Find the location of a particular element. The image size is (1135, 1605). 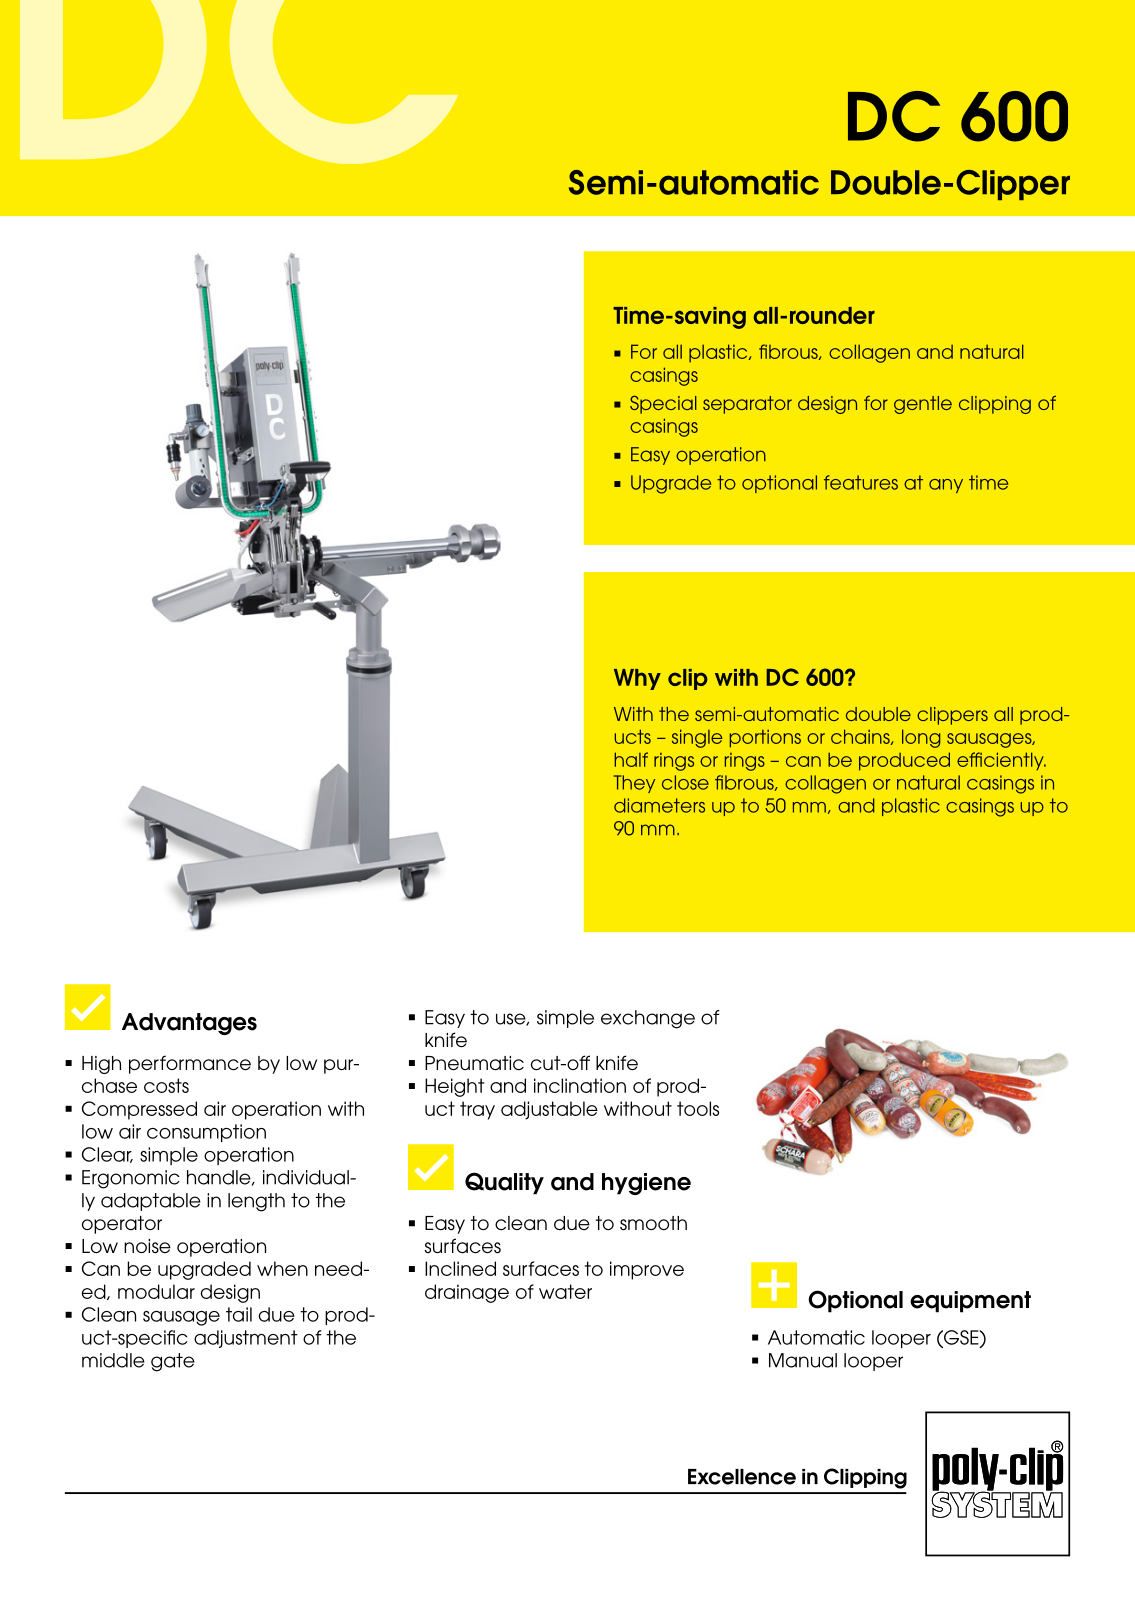

Why is located at coordinates (637, 679).
